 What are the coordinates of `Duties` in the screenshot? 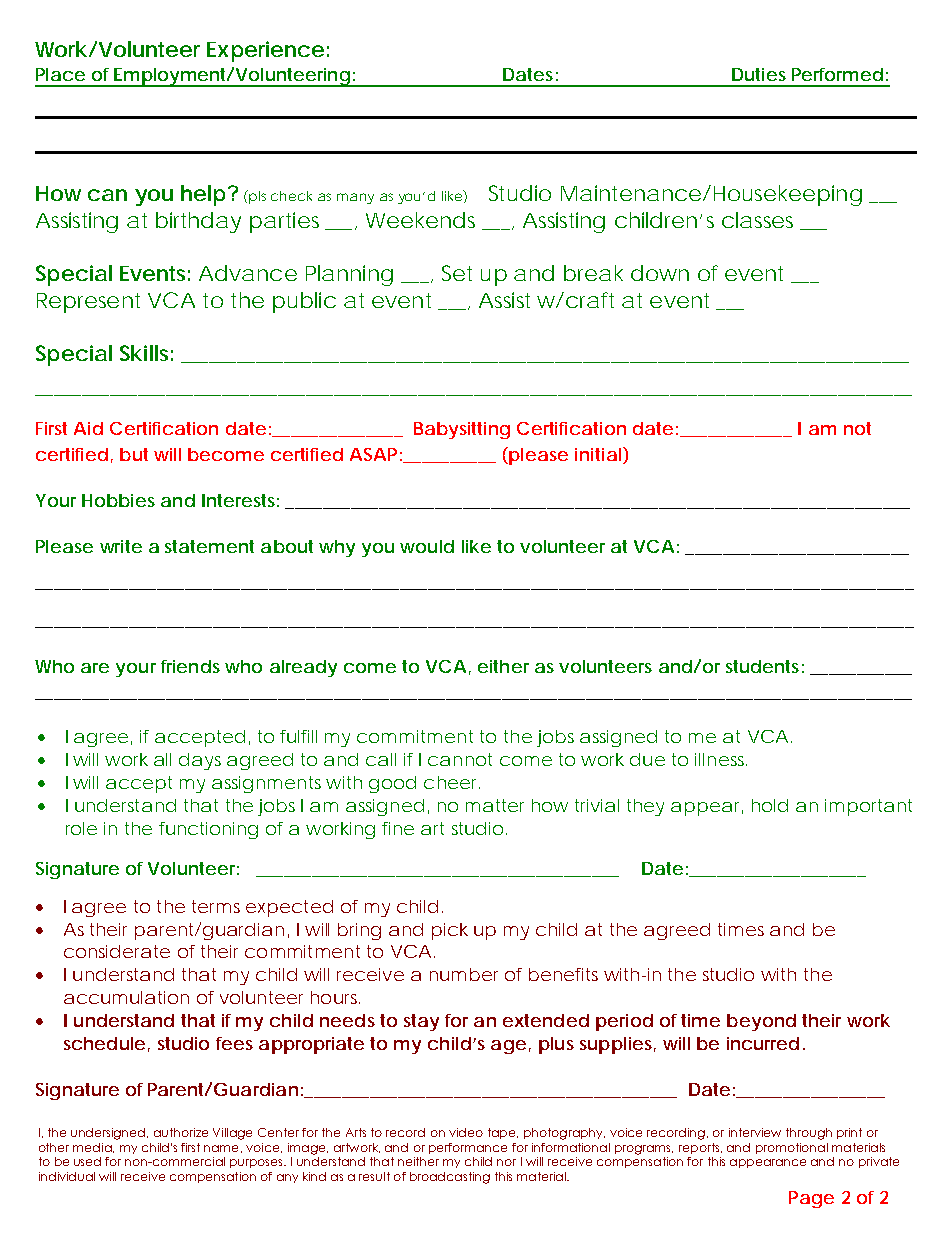 It's located at (759, 74).
